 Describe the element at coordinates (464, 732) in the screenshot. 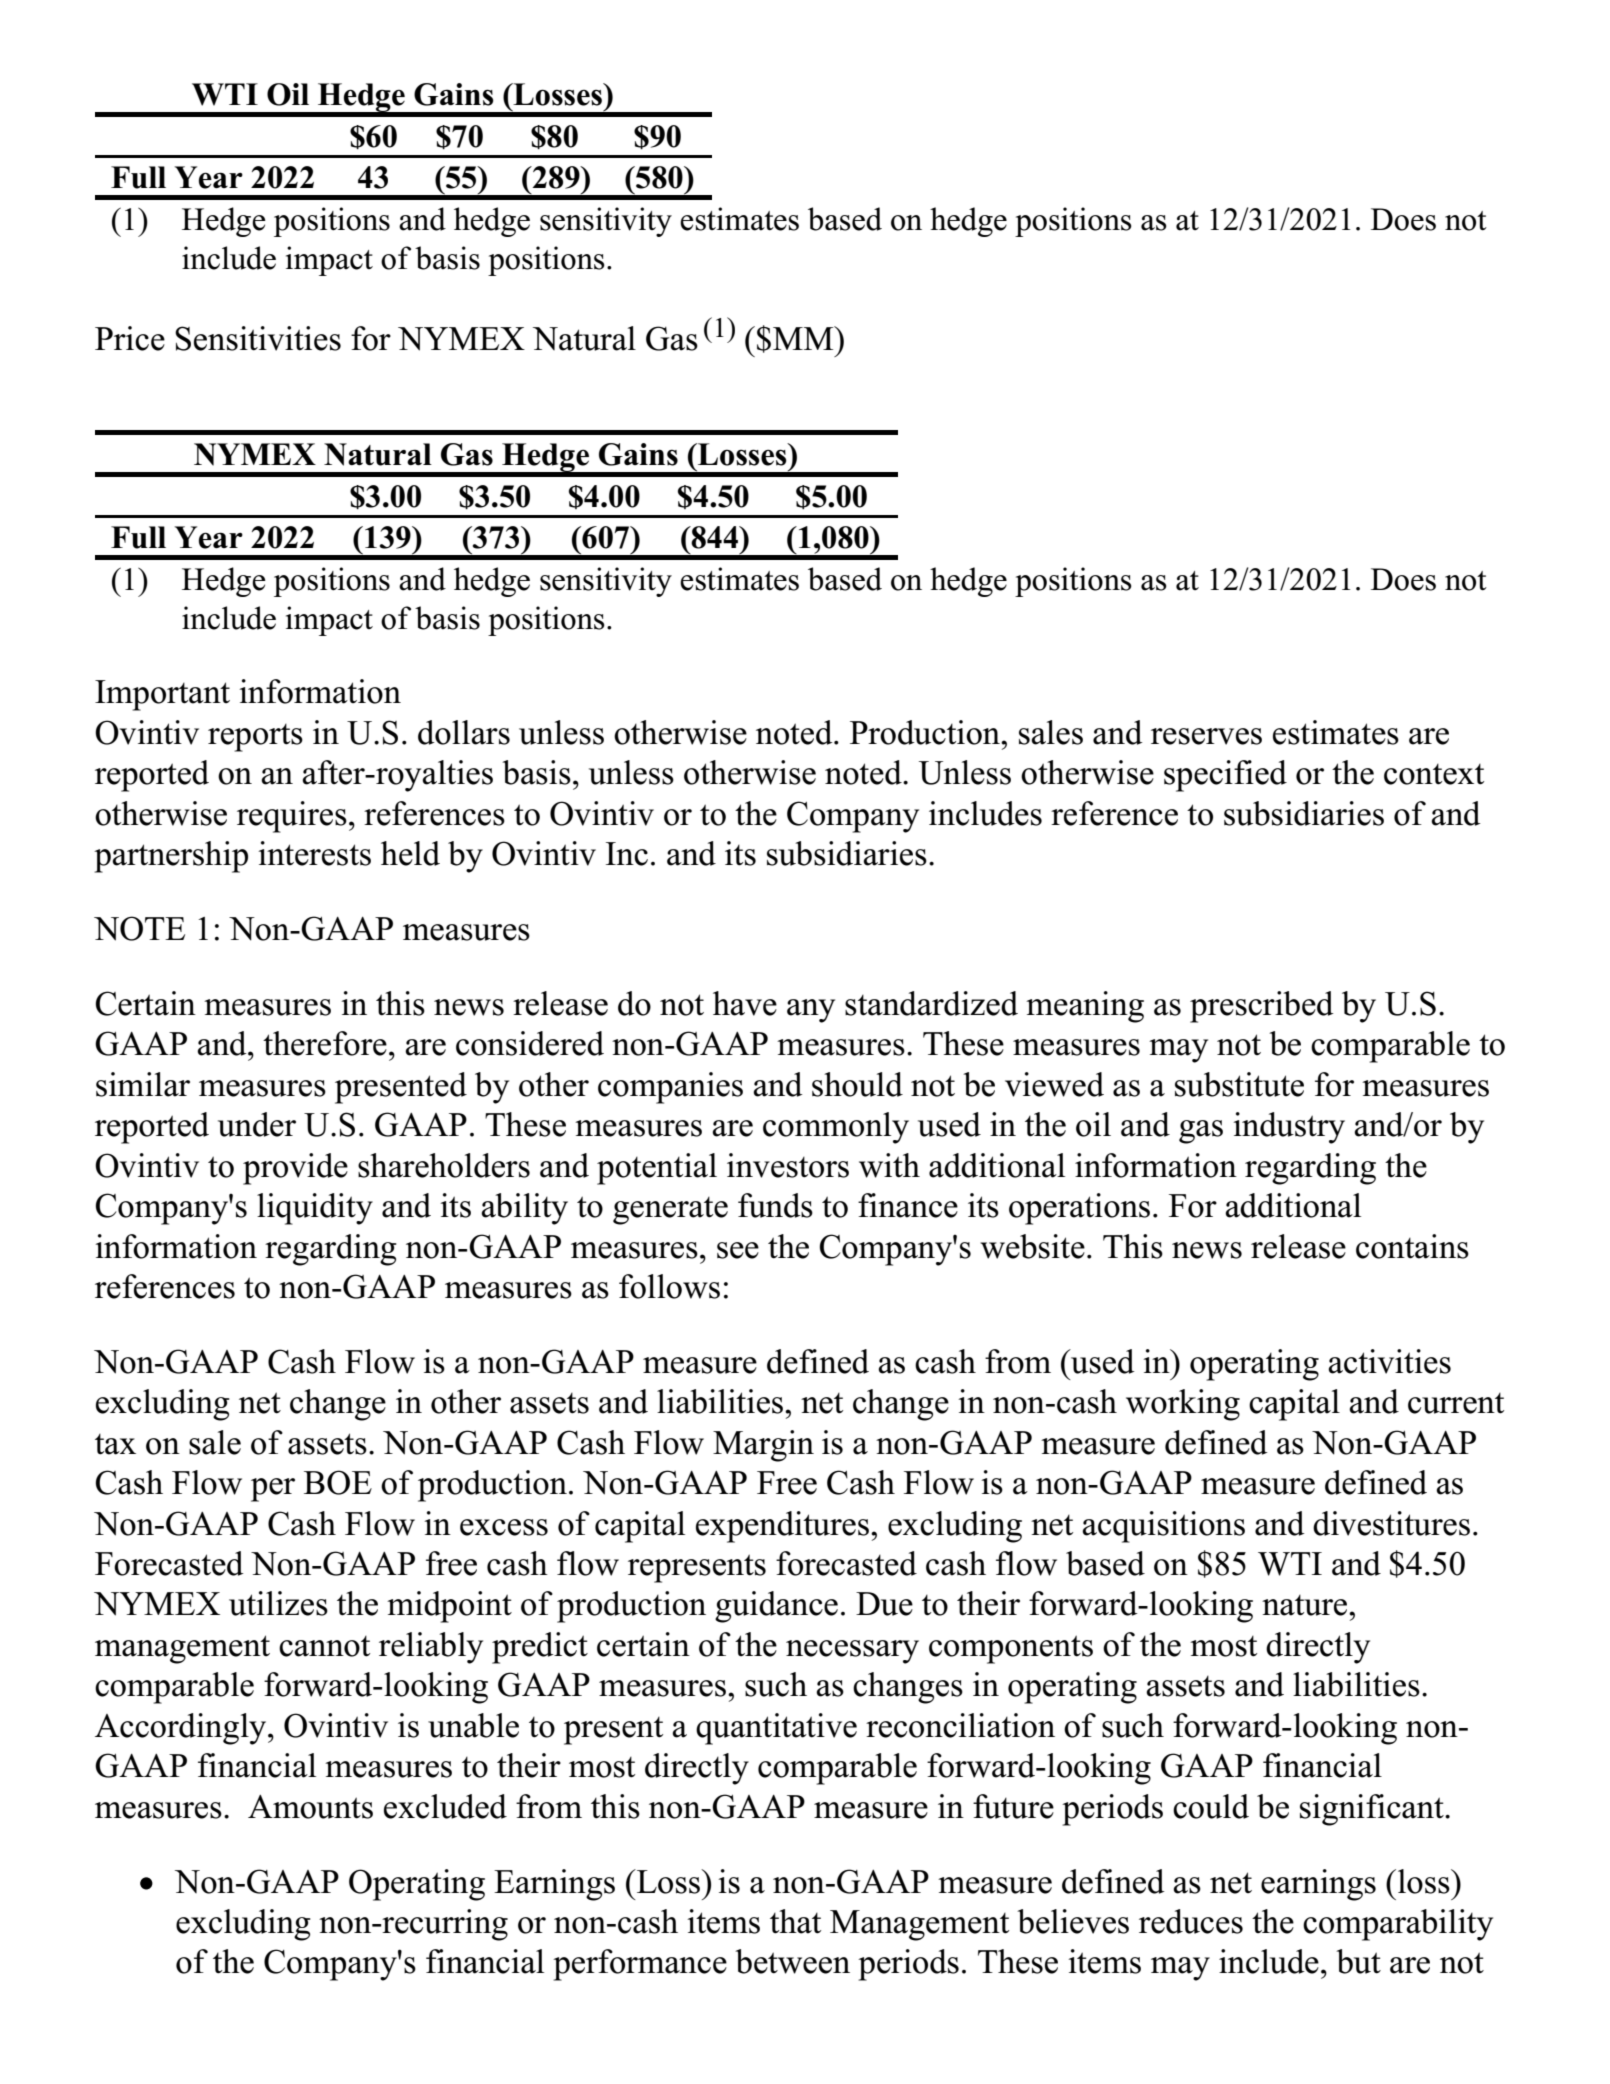

I see `dollars` at that location.
